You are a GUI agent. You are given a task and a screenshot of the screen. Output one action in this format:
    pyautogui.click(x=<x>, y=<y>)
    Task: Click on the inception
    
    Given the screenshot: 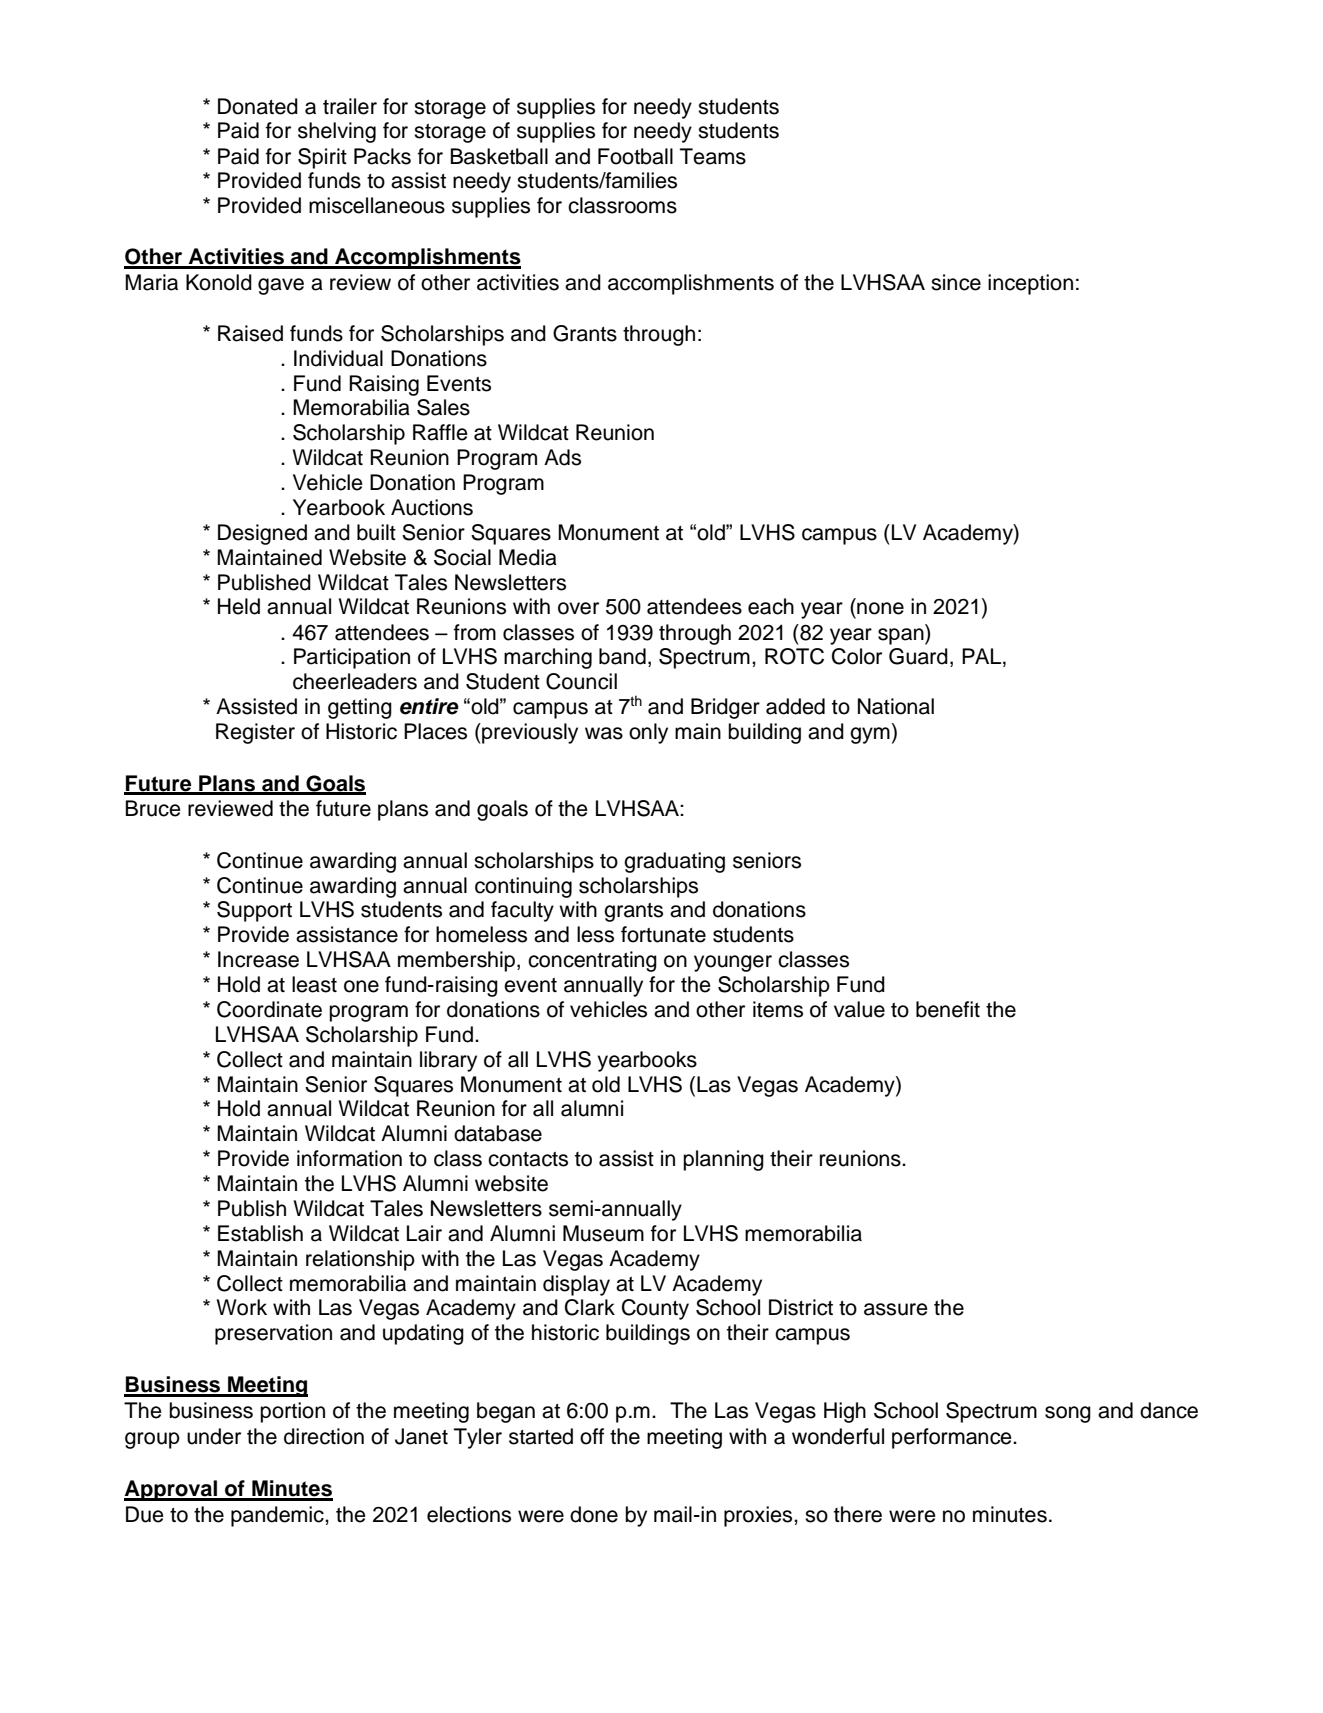 What is the action you would take?
    pyautogui.click(x=1030, y=284)
